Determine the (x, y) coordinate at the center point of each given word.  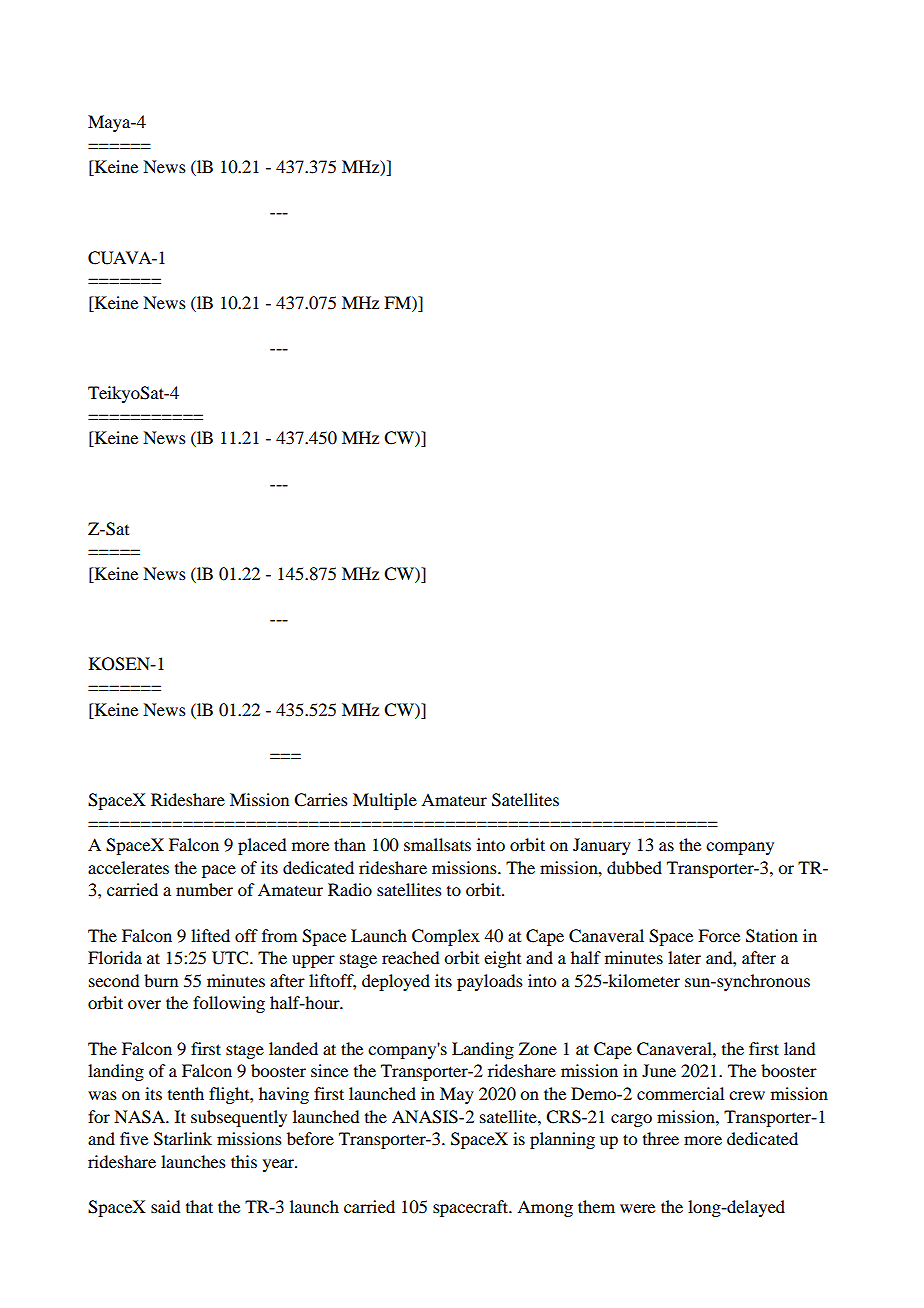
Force (719, 935)
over (144, 1004)
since (329, 1070)
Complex (446, 937)
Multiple (385, 801)
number (204, 889)
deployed (396, 982)
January (602, 846)
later (684, 957)
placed (262, 846)
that (199, 1206)
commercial (680, 1093)
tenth (186, 1093)
